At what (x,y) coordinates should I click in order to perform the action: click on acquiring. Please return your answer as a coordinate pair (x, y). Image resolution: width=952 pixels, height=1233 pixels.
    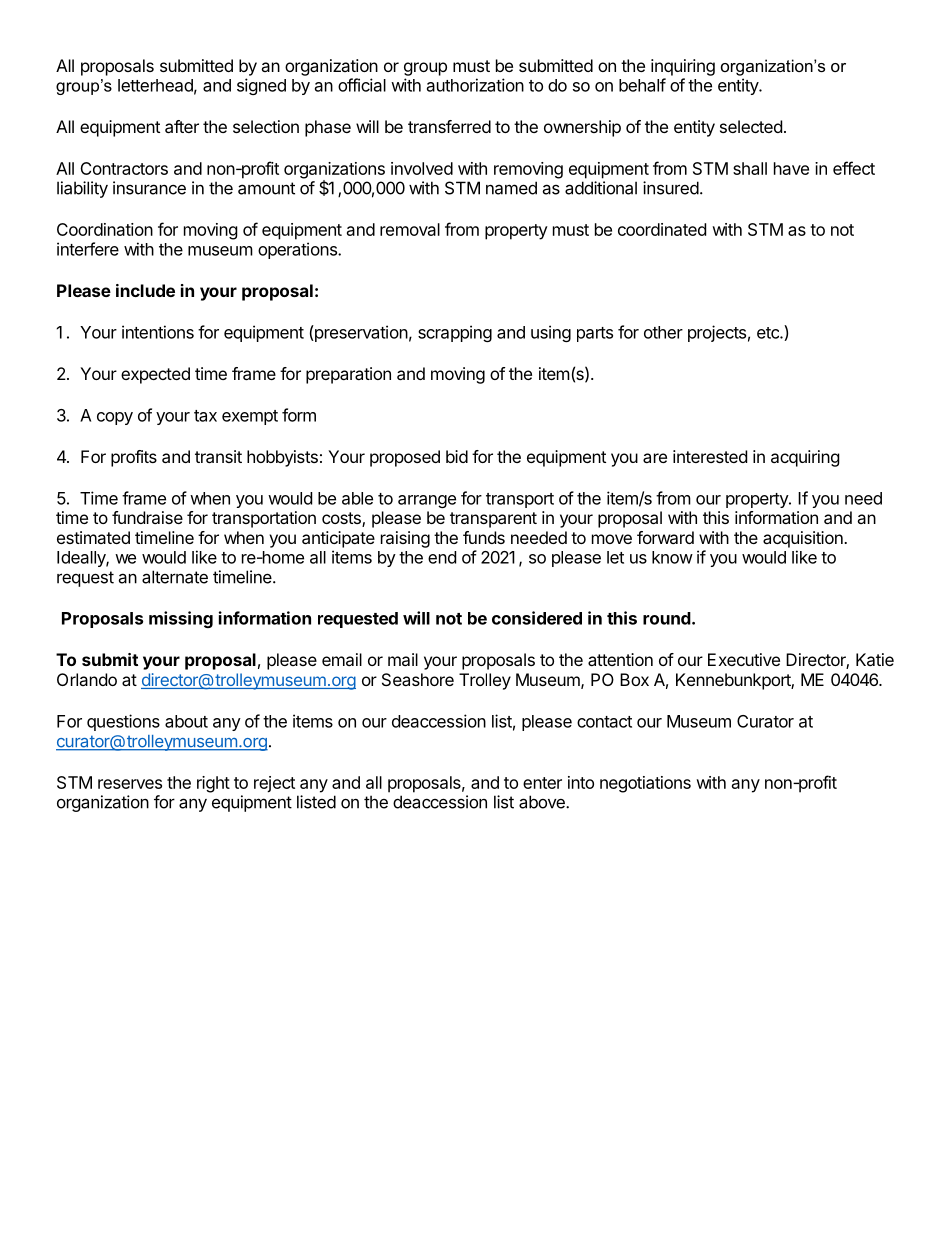
    Looking at the image, I should click on (805, 458).
